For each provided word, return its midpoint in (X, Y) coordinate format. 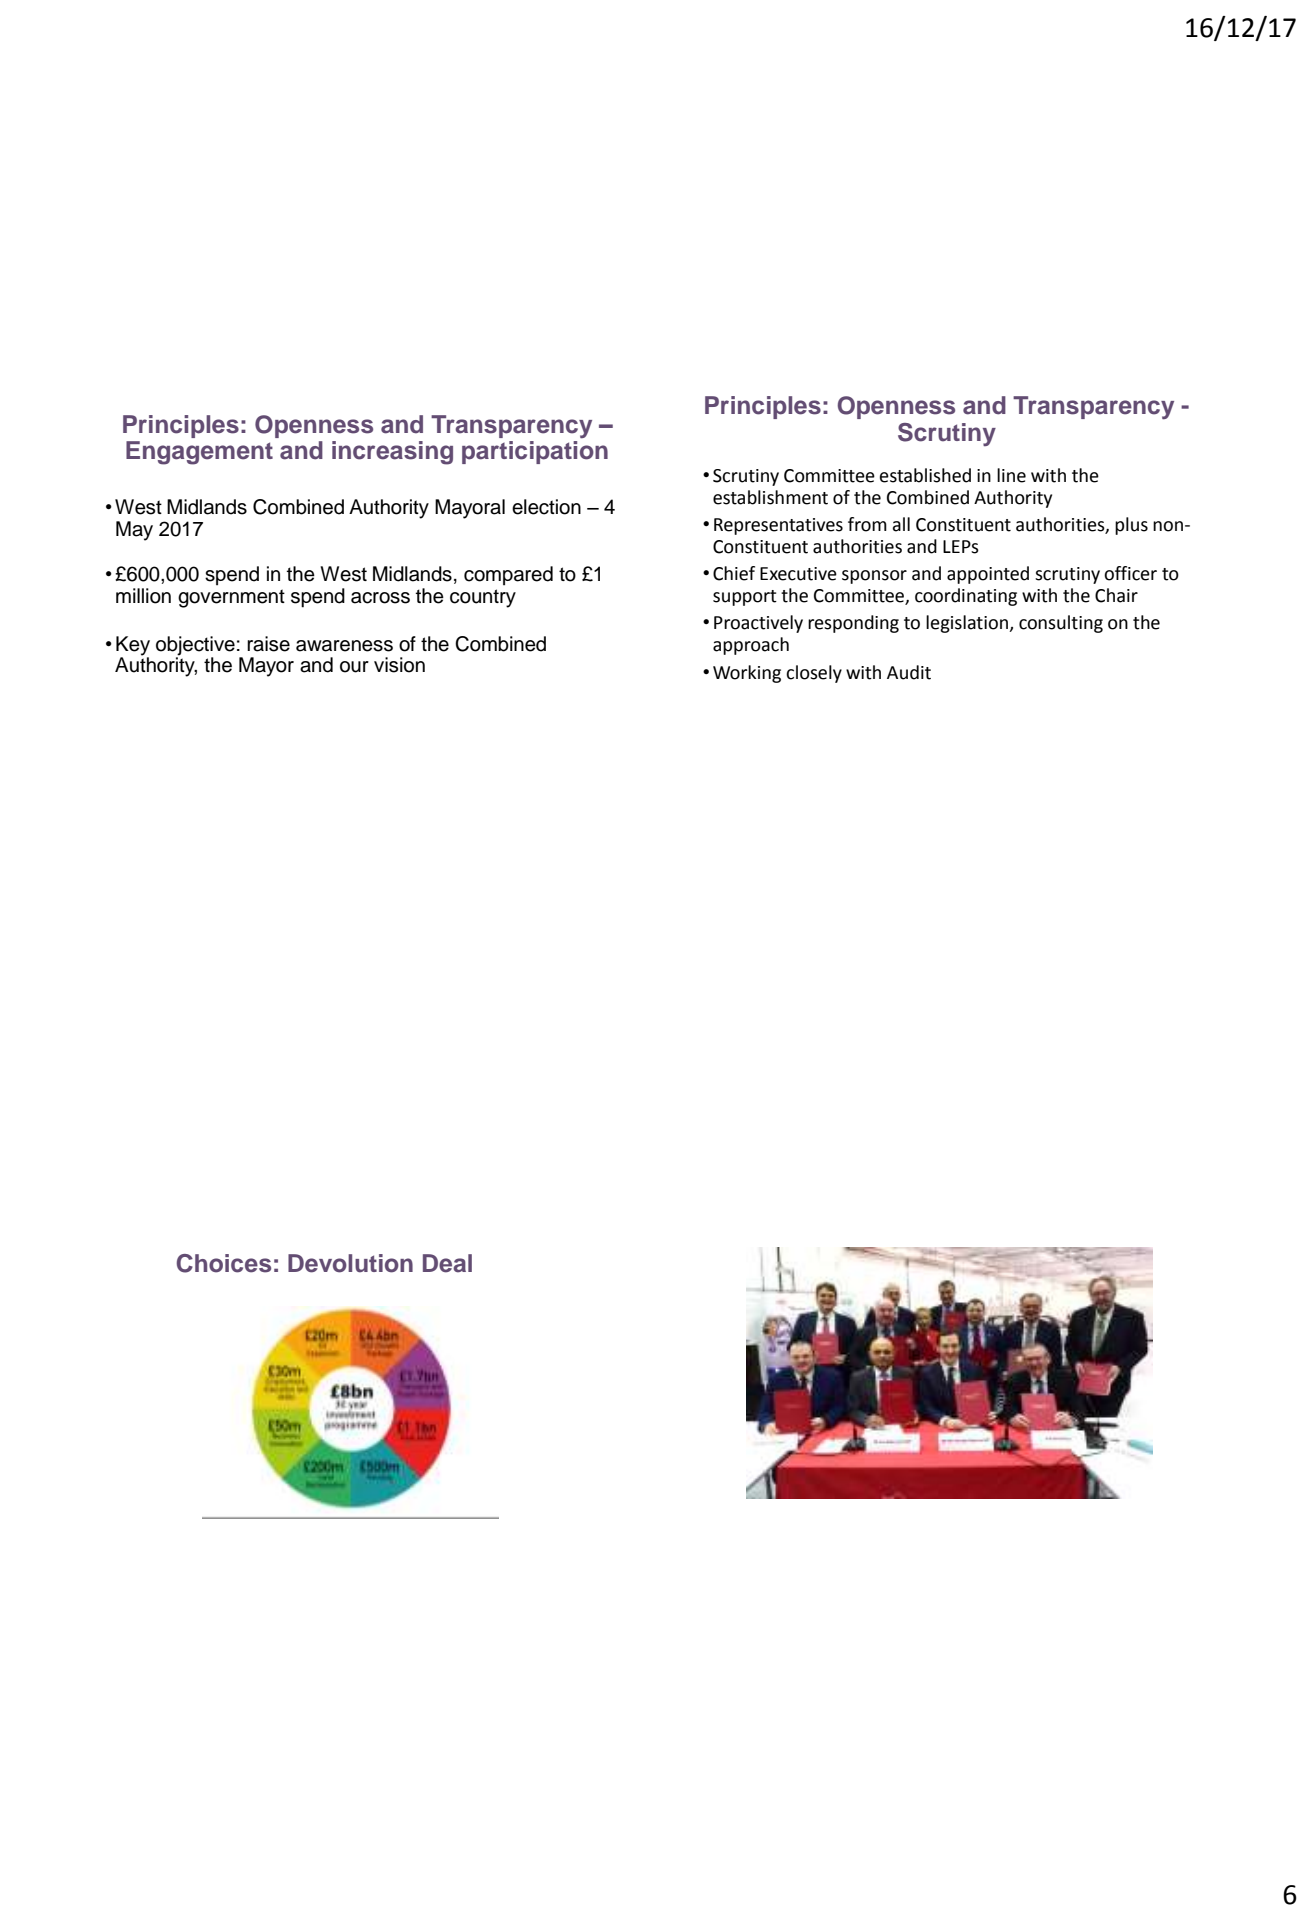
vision (399, 665)
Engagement (199, 453)
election (546, 507)
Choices (224, 1263)
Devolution (350, 1263)
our (354, 667)
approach (751, 646)
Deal (447, 1263)
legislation (968, 624)
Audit (909, 672)
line (1011, 475)
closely (814, 674)
